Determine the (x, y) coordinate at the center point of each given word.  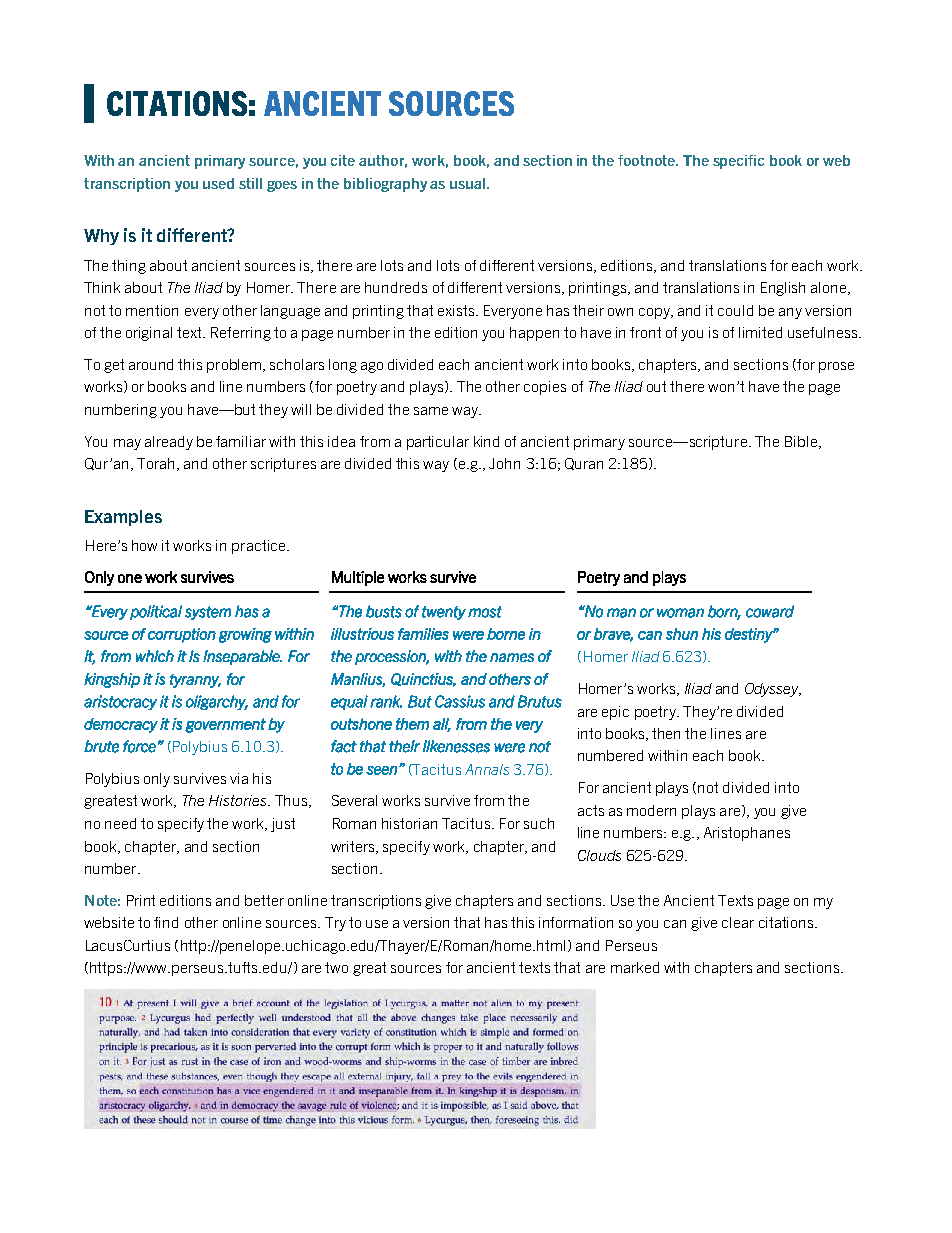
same (431, 411)
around (151, 364)
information (576, 922)
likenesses (456, 746)
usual (469, 183)
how (144, 545)
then (666, 733)
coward (770, 611)
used (218, 183)
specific (738, 162)
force (139, 746)
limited (760, 332)
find (166, 922)
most (485, 612)
